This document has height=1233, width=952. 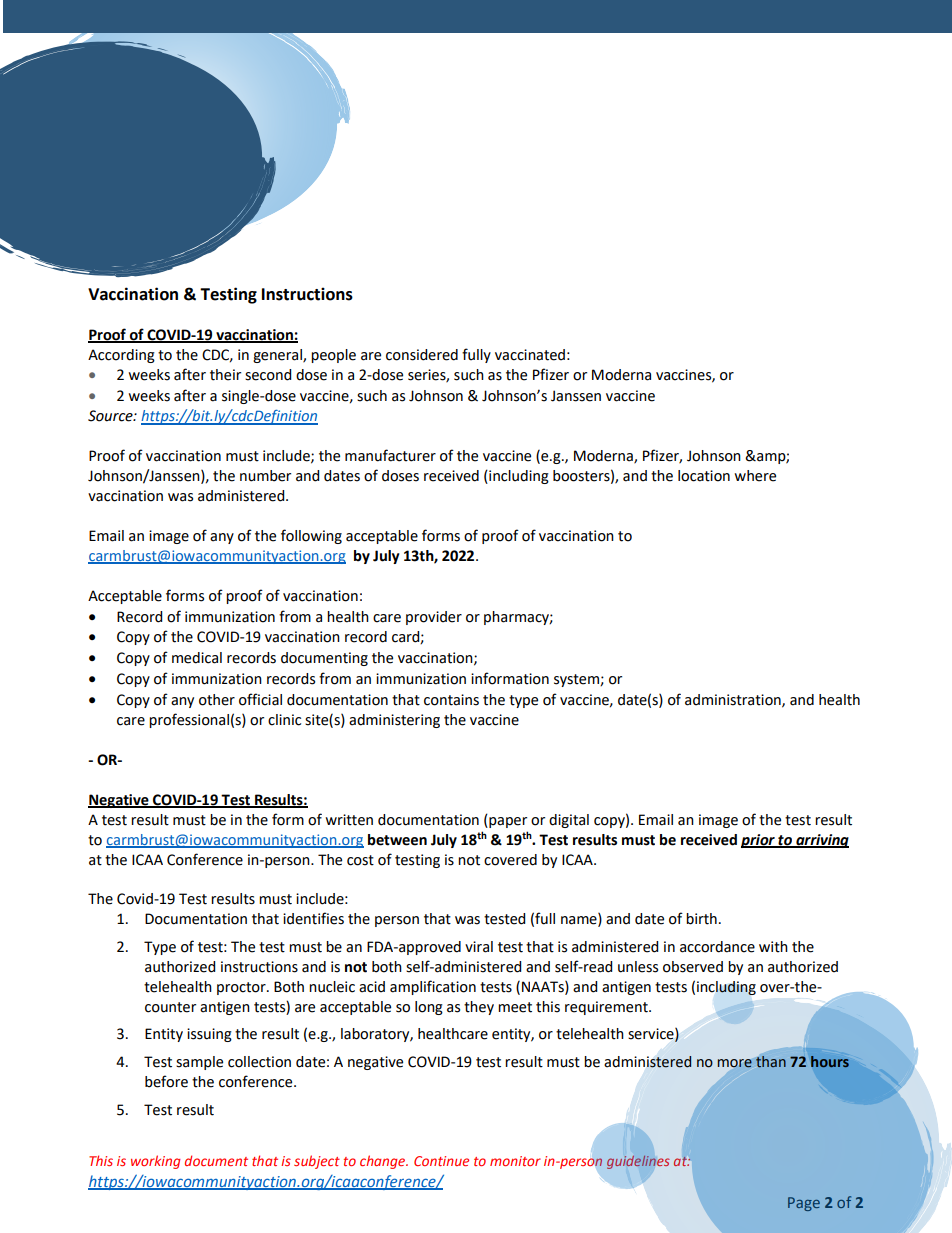 What do you see at coordinates (507, 821) in the document?
I see `paper` at bounding box center [507, 821].
